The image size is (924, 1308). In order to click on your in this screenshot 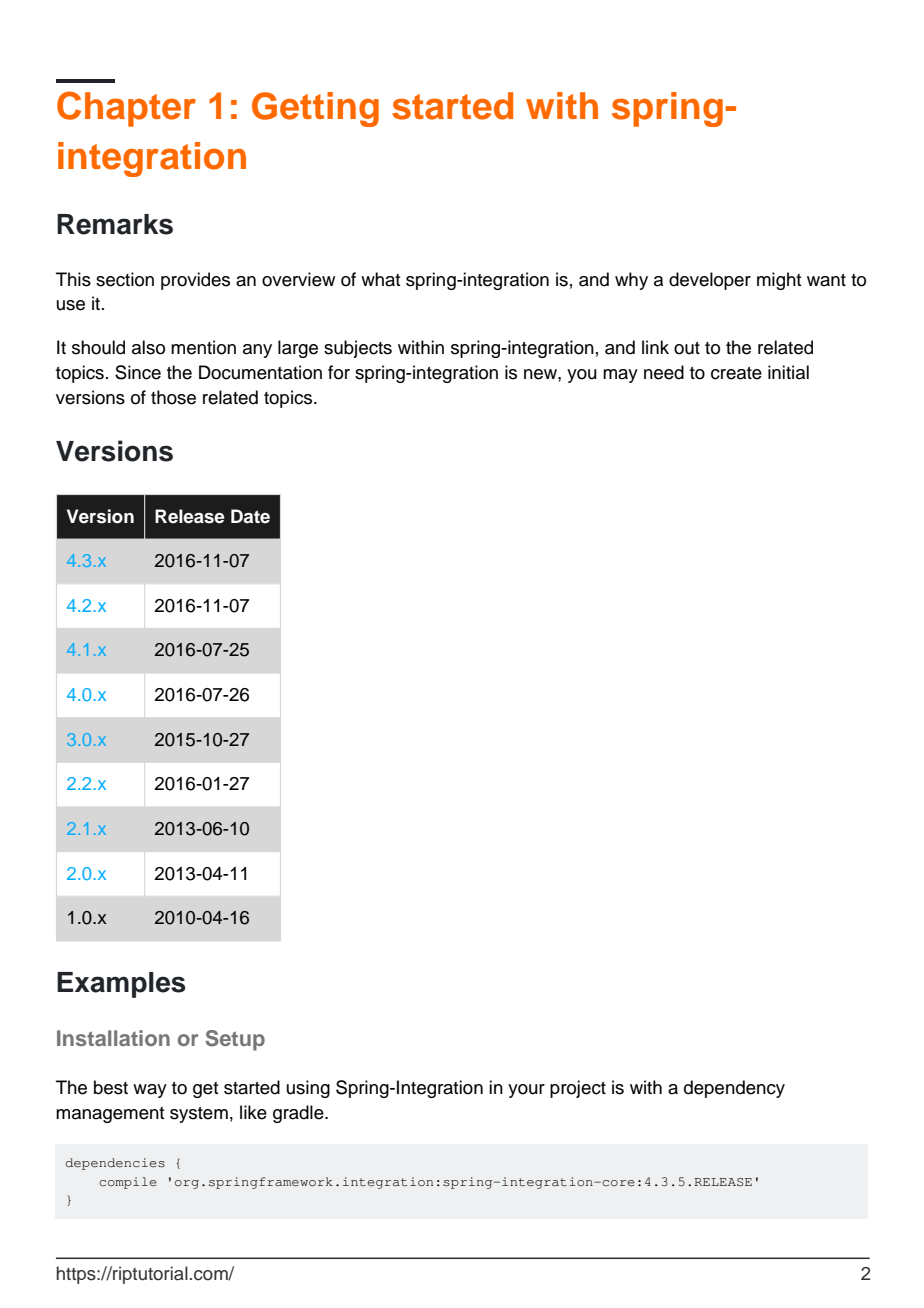, I will do `click(526, 1091)`.
